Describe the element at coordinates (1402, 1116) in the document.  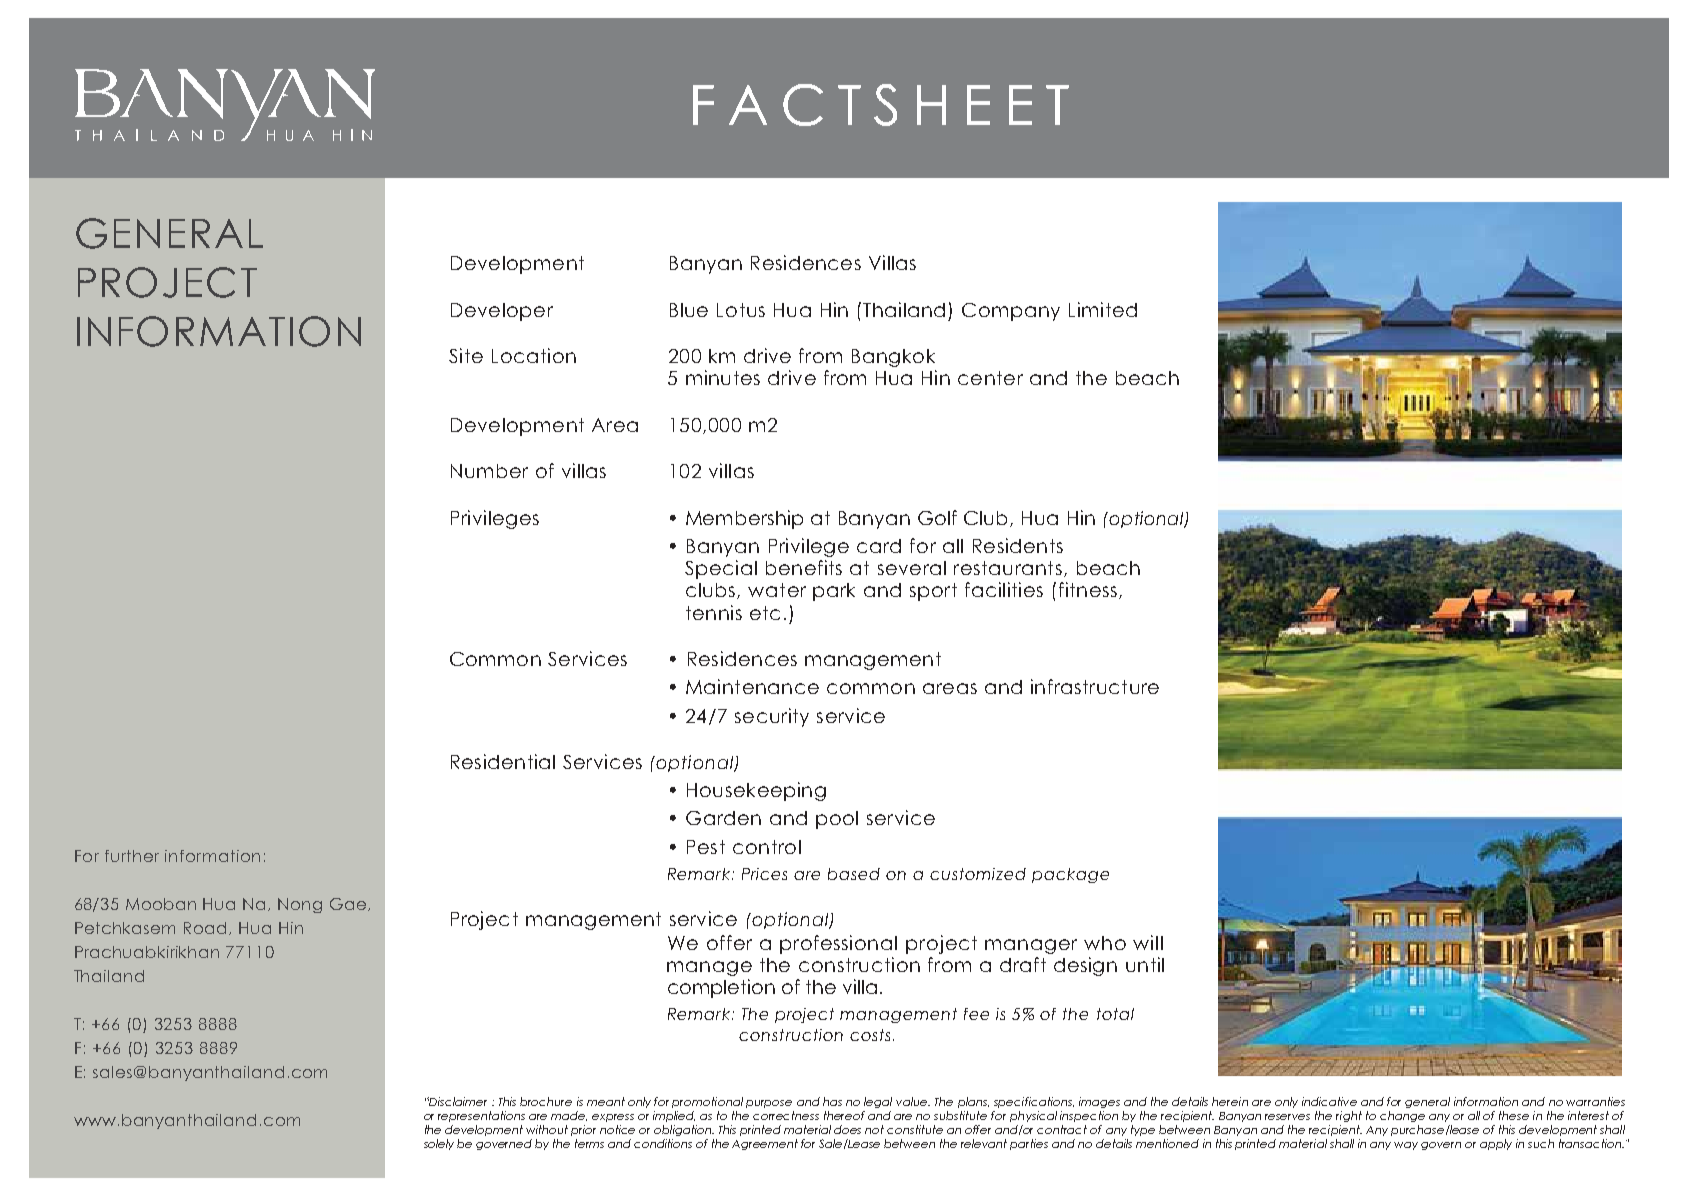
I see `change` at that location.
